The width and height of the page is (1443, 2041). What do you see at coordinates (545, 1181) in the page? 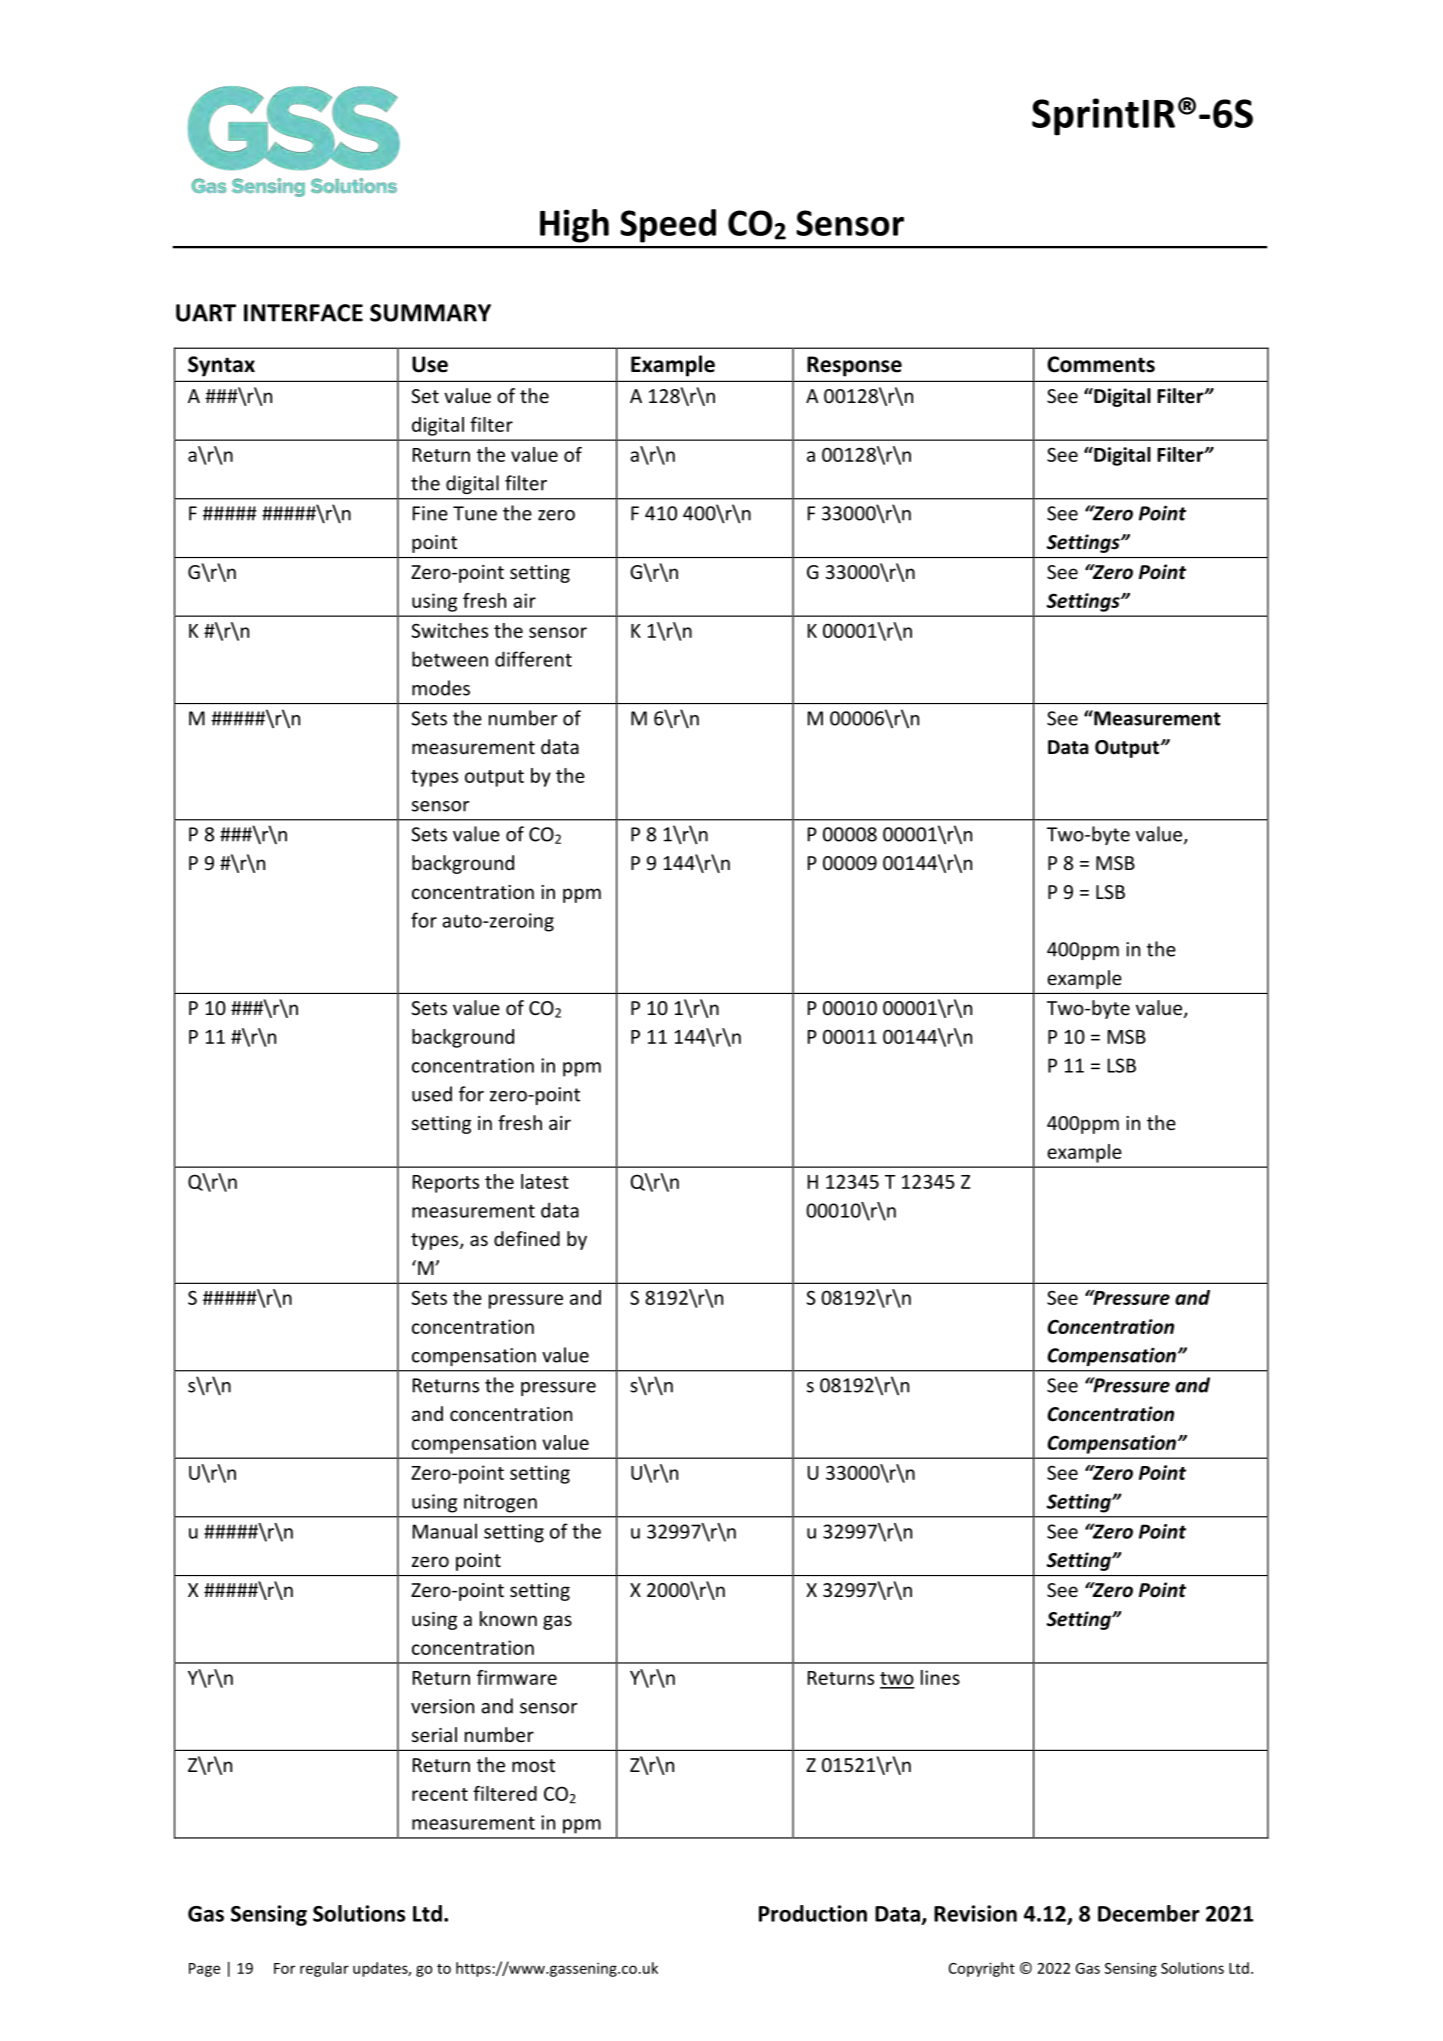
I see `latest` at bounding box center [545, 1181].
